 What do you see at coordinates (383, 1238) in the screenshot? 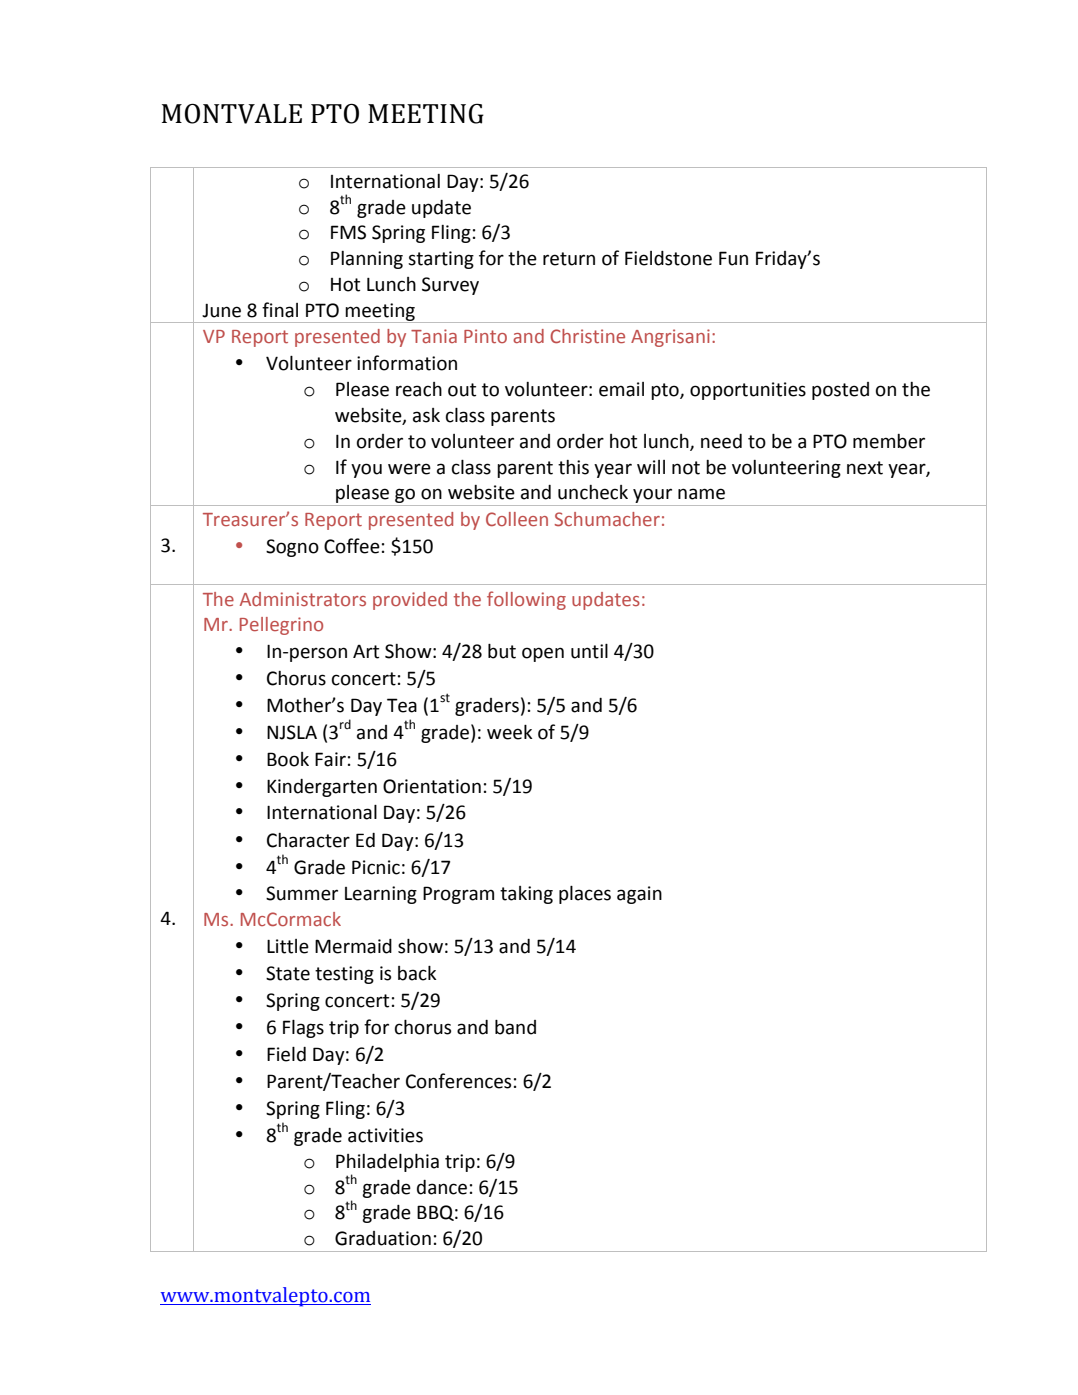
I see `Graduation` at bounding box center [383, 1238].
